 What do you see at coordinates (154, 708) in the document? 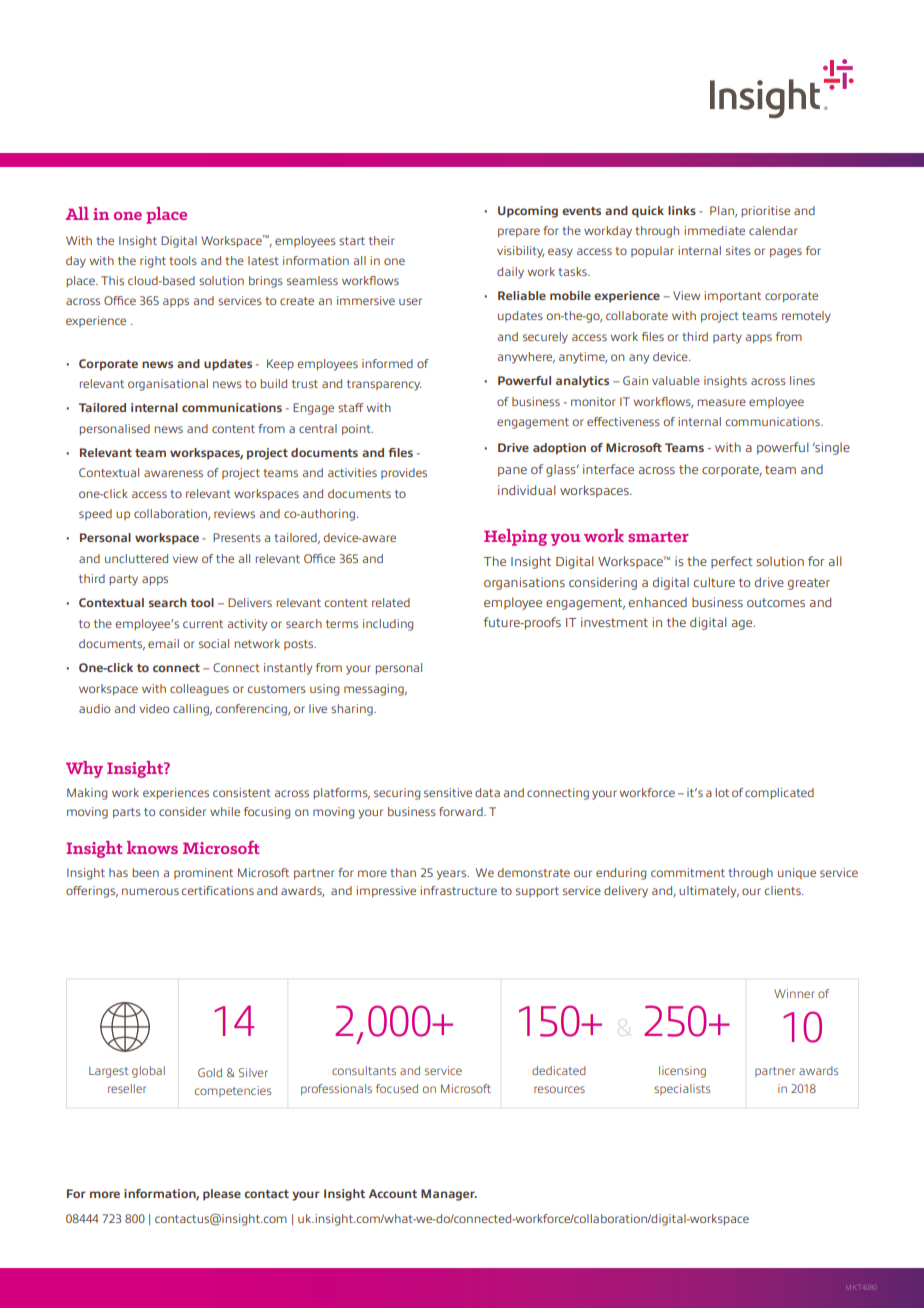
I see `video` at bounding box center [154, 708].
